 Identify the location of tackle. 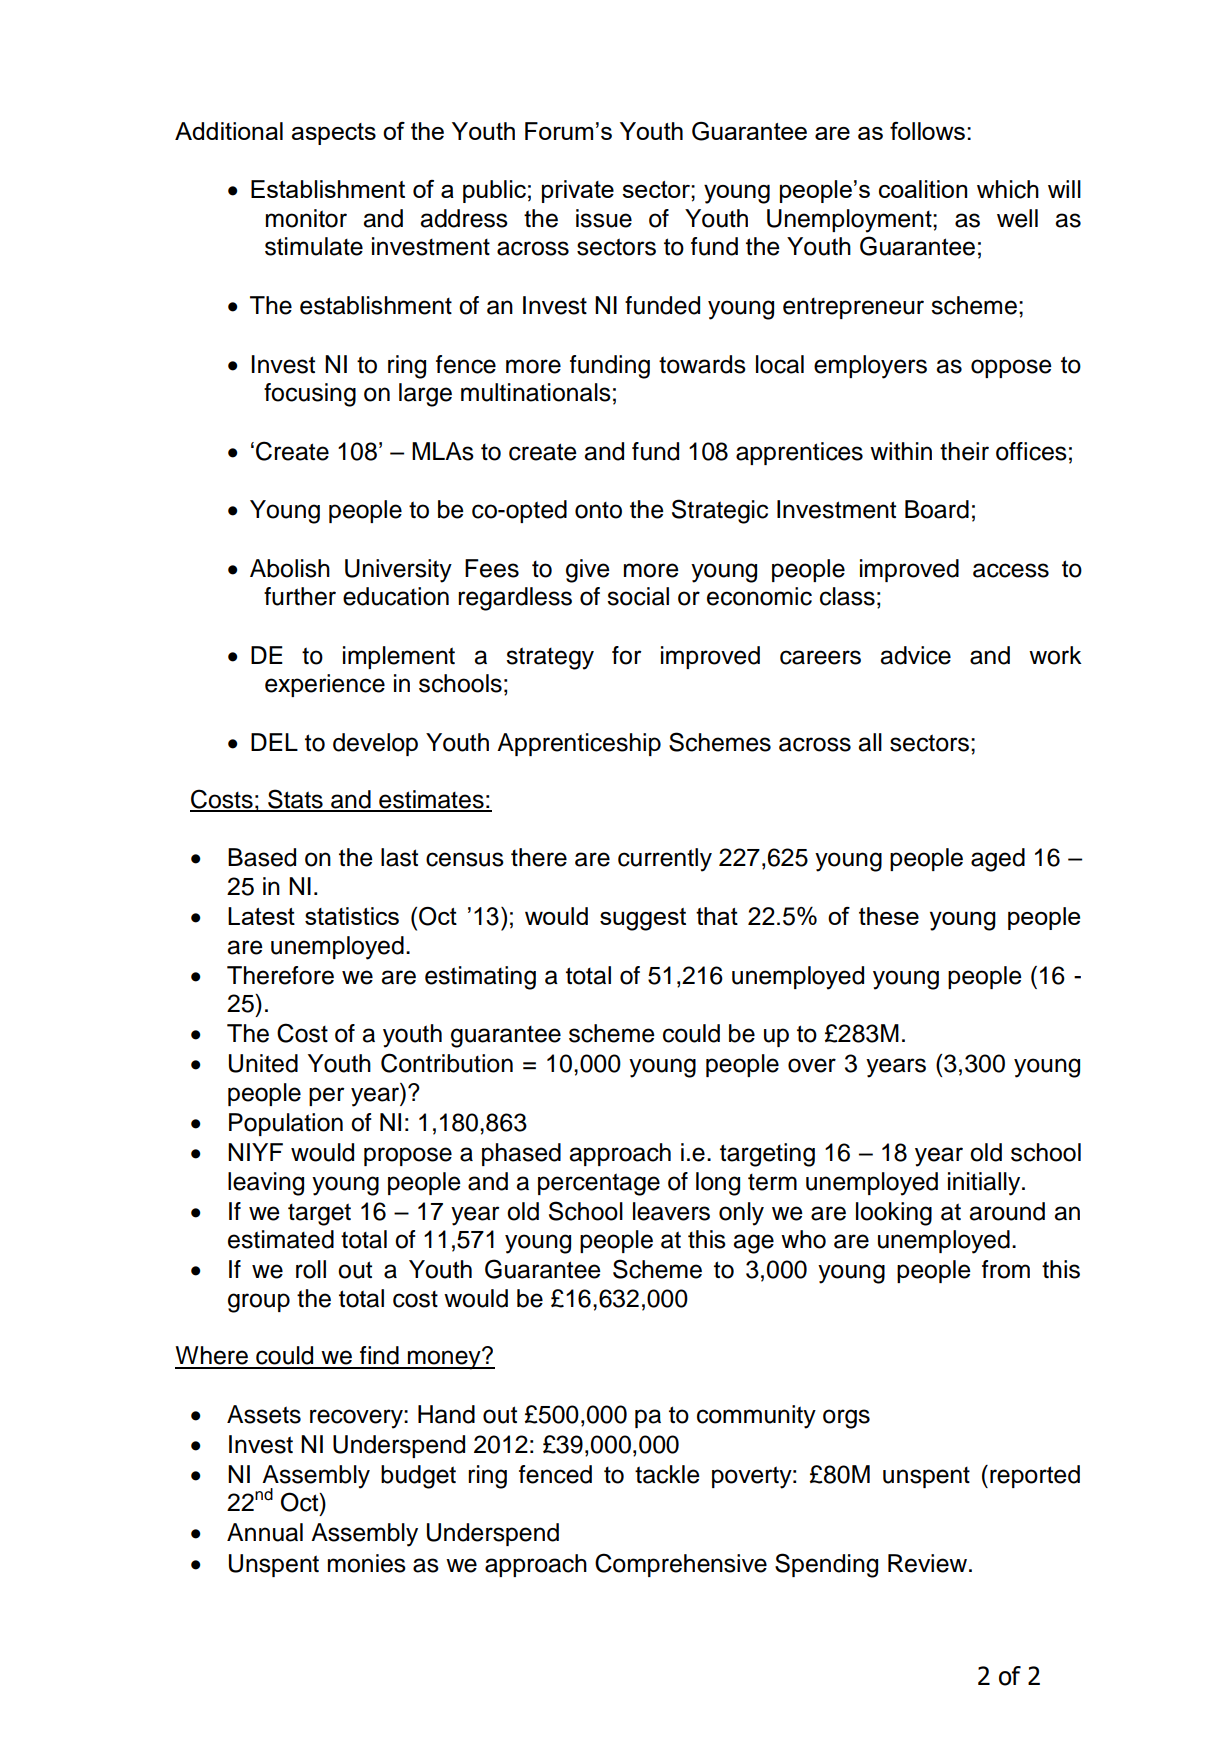
(667, 1474).
